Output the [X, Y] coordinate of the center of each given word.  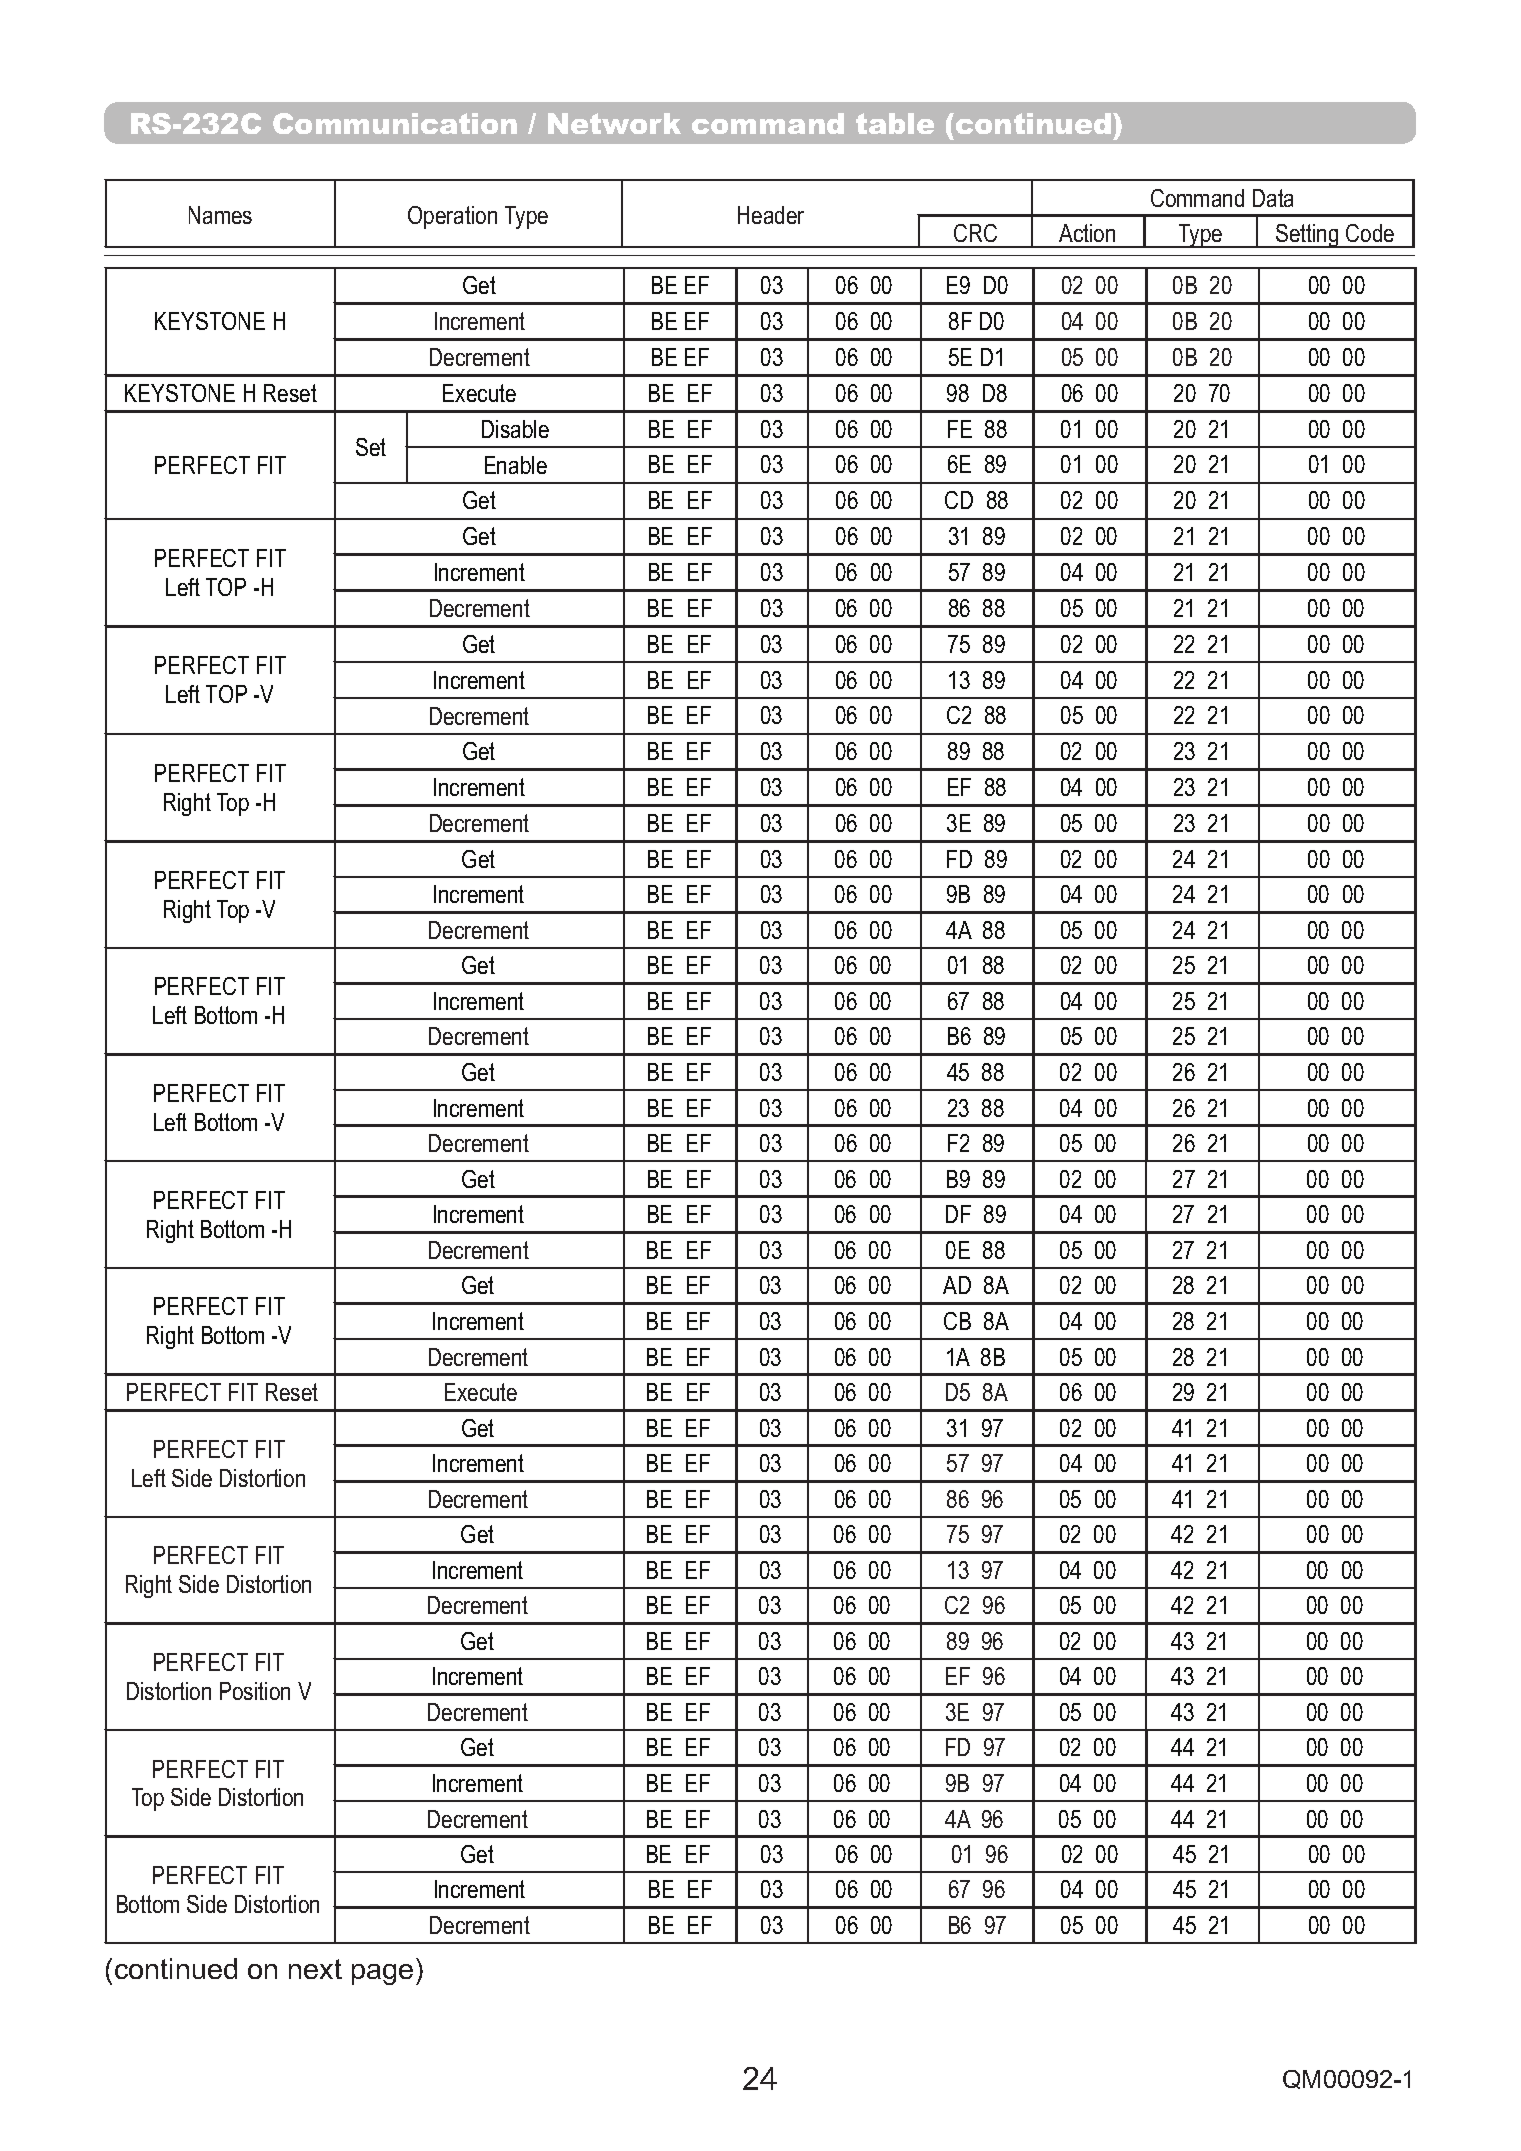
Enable [516, 465]
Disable [515, 429]
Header [771, 215]
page [382, 1974]
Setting [1307, 236]
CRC [975, 233]
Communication [395, 123]
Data [1273, 198]
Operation [452, 217]
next [315, 1969]
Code [1370, 233]
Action [1087, 233]
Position [255, 1691]
